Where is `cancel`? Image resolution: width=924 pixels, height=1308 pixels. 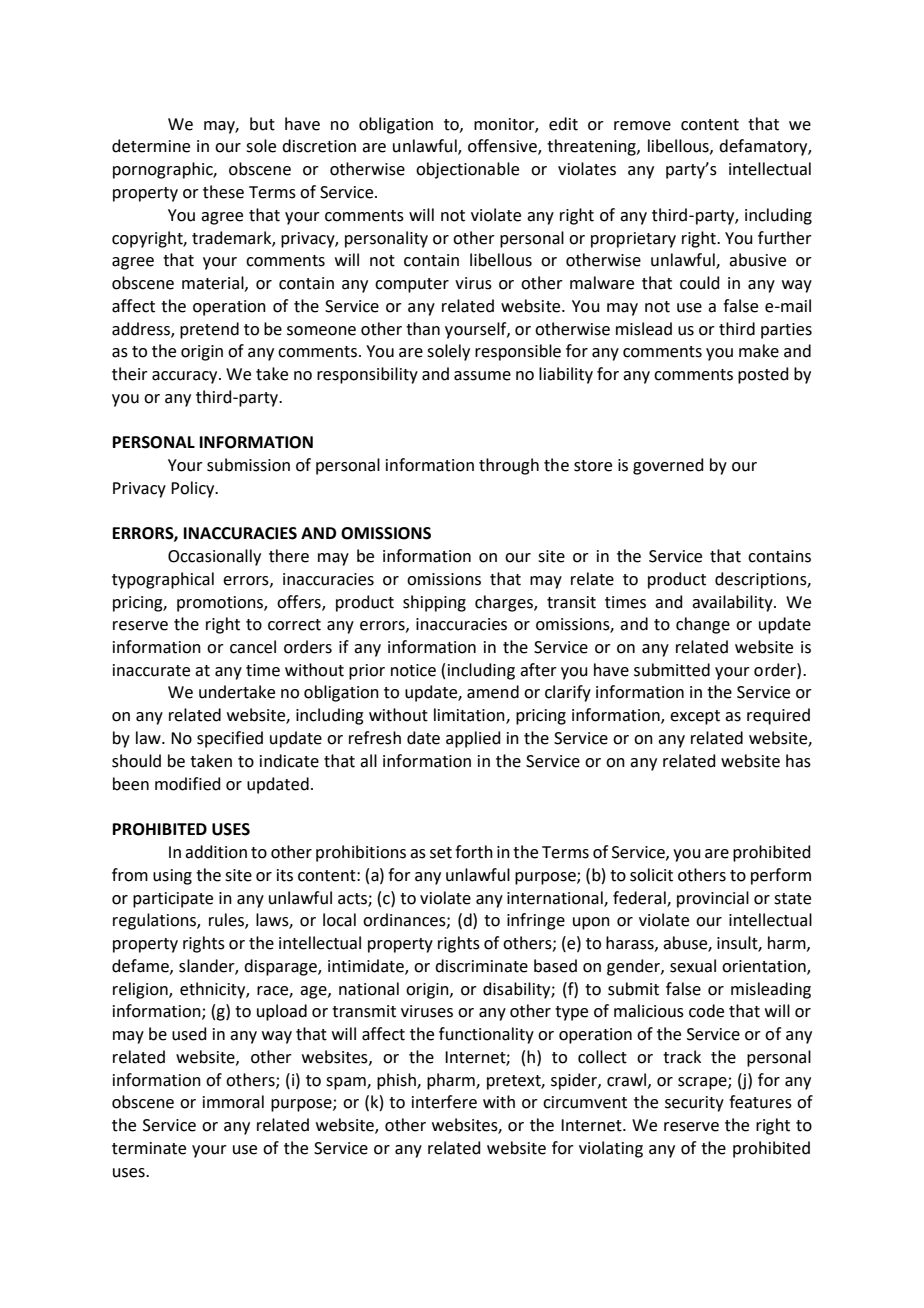
cancel is located at coordinates (253, 647).
